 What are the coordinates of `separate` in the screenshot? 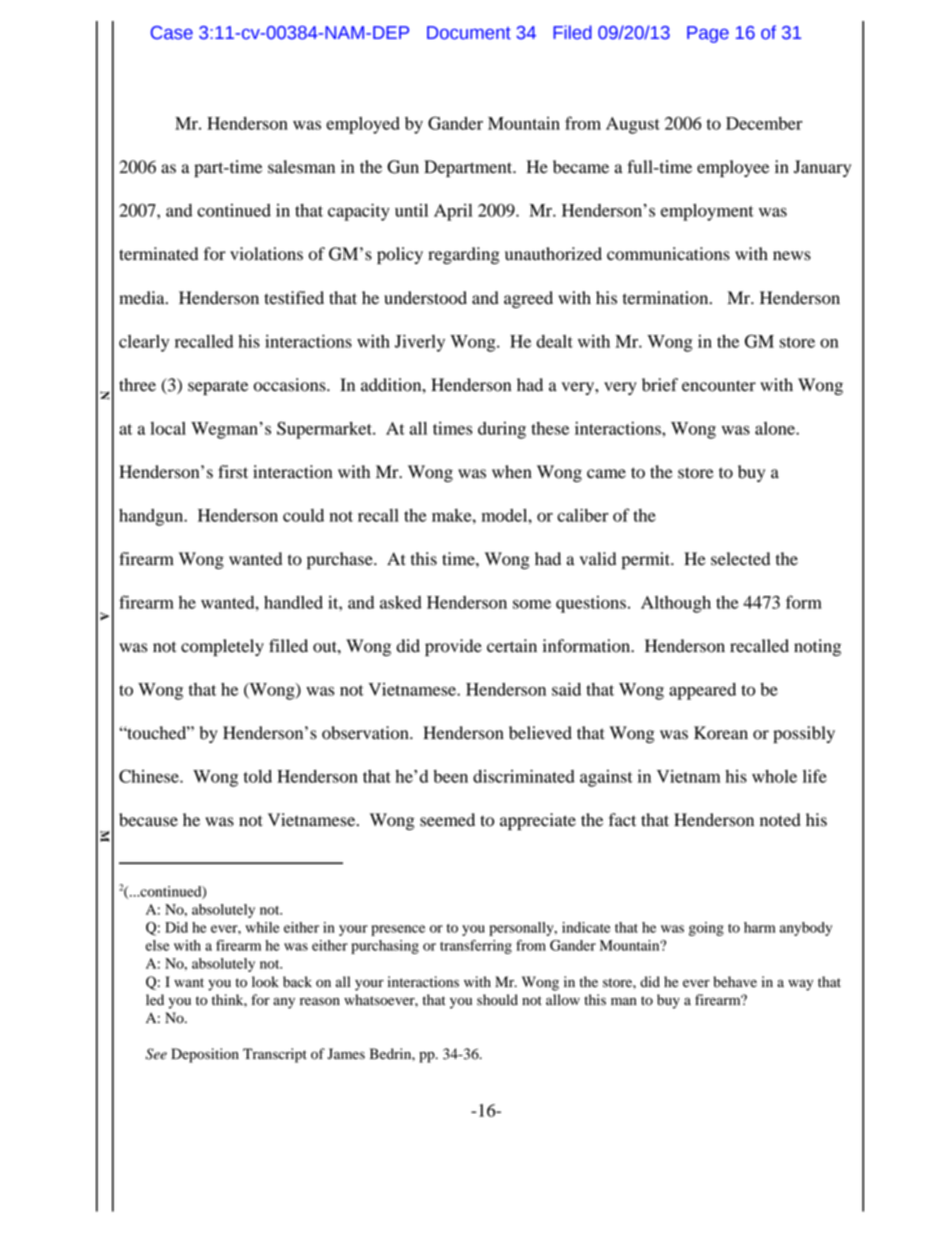 It's located at (218, 387).
